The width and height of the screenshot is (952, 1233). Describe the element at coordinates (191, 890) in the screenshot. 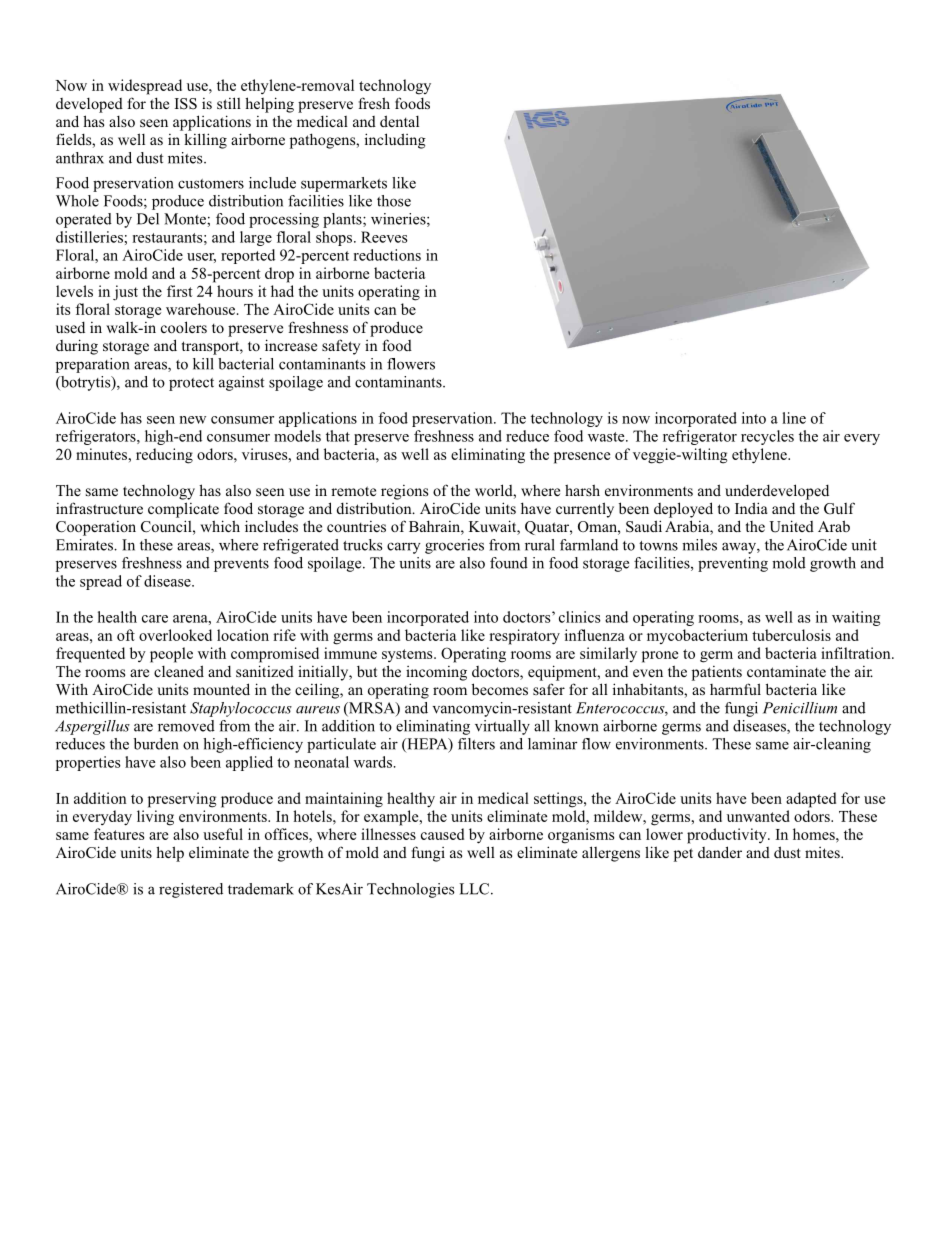

I see `registered` at that location.
